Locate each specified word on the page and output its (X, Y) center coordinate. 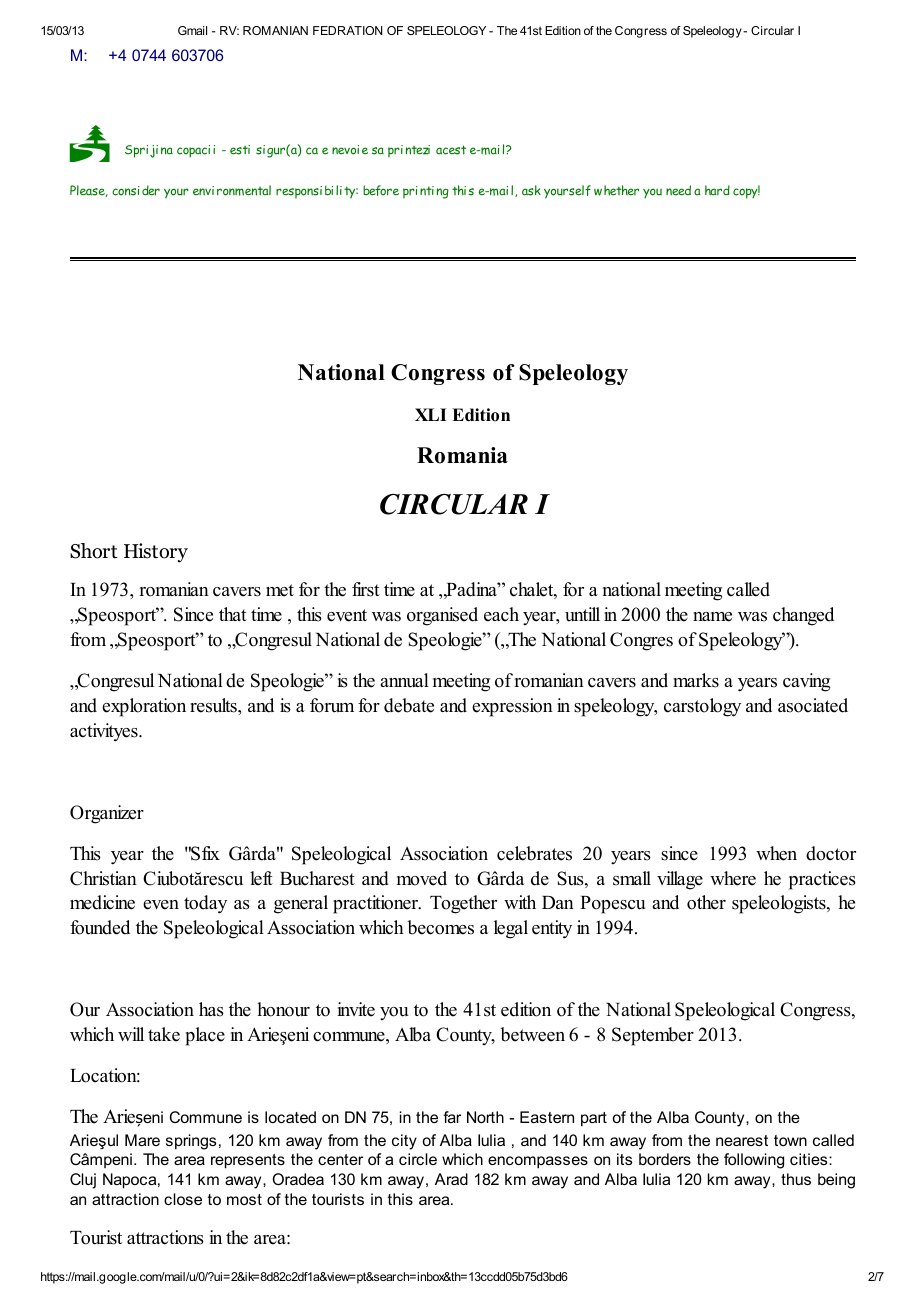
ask (531, 190)
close (183, 1199)
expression (512, 707)
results (214, 705)
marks (696, 680)
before (381, 190)
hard (717, 190)
